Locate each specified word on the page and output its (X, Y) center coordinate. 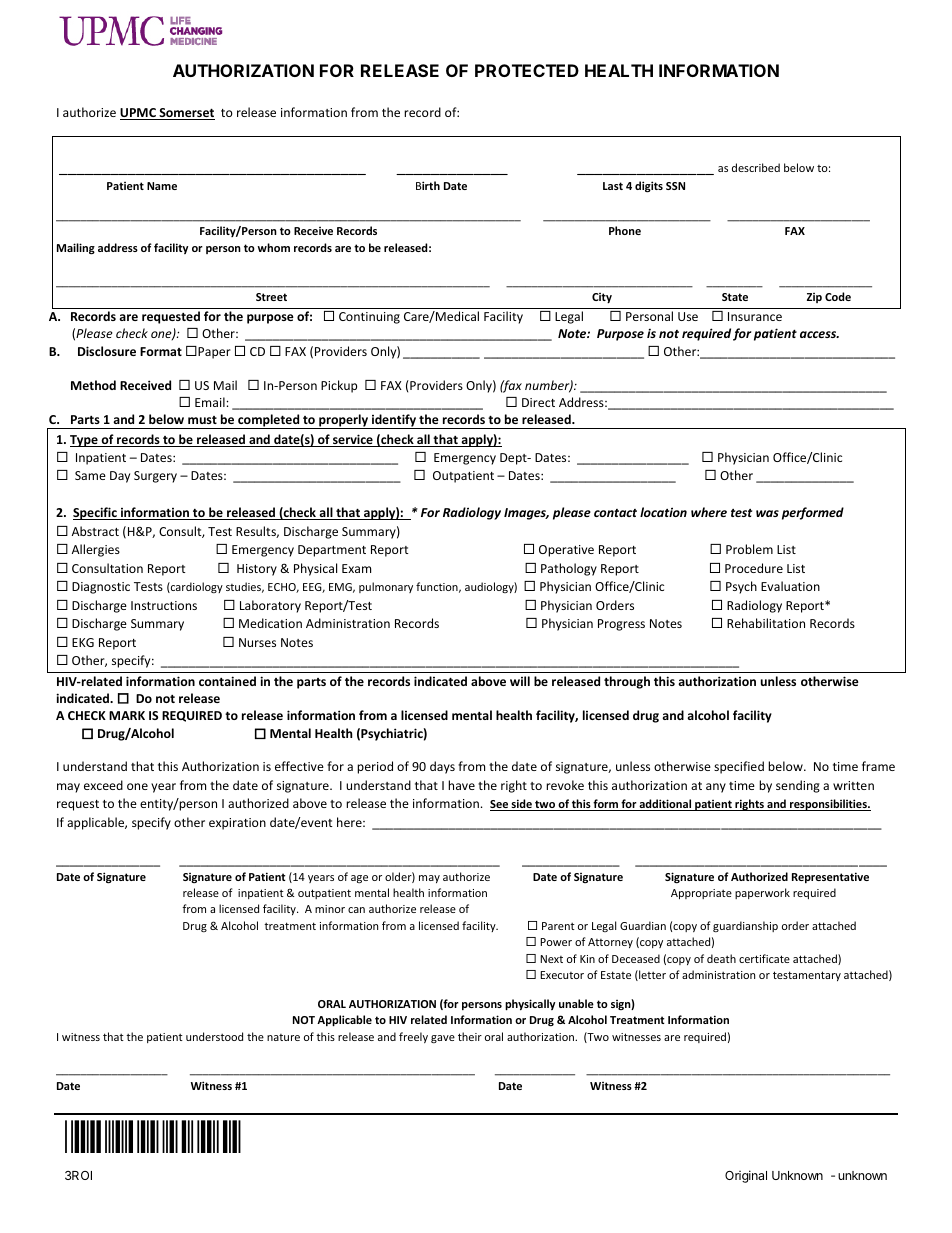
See (500, 805)
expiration (237, 824)
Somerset (186, 114)
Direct (538, 402)
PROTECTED (527, 70)
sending (798, 786)
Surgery (155, 477)
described (756, 167)
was (767, 513)
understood (214, 1036)
